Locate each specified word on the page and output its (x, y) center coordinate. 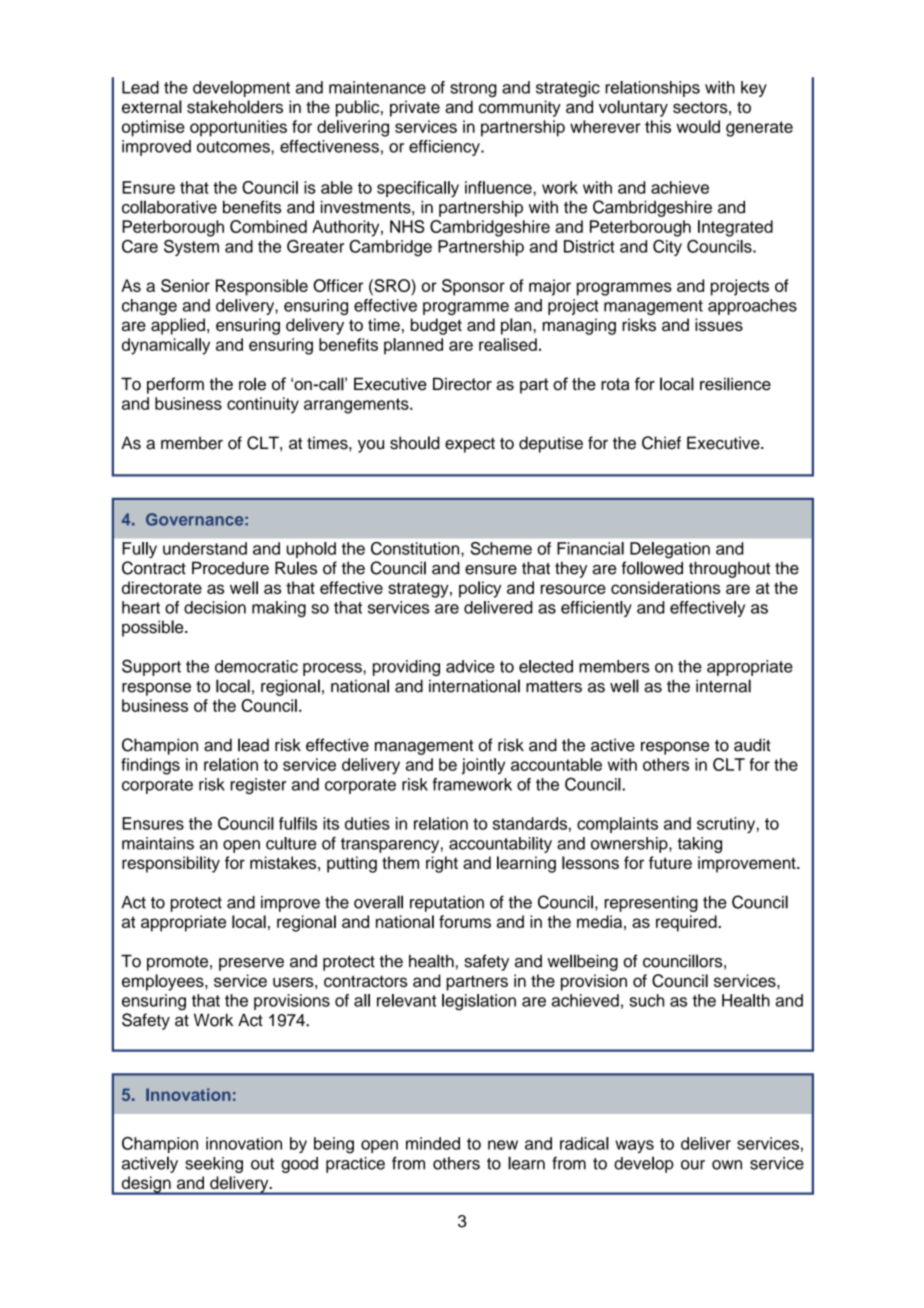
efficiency (445, 148)
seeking (214, 1165)
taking (700, 845)
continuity (263, 405)
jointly (483, 766)
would (698, 126)
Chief (661, 443)
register (258, 786)
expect (470, 445)
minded (433, 1143)
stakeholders (235, 107)
